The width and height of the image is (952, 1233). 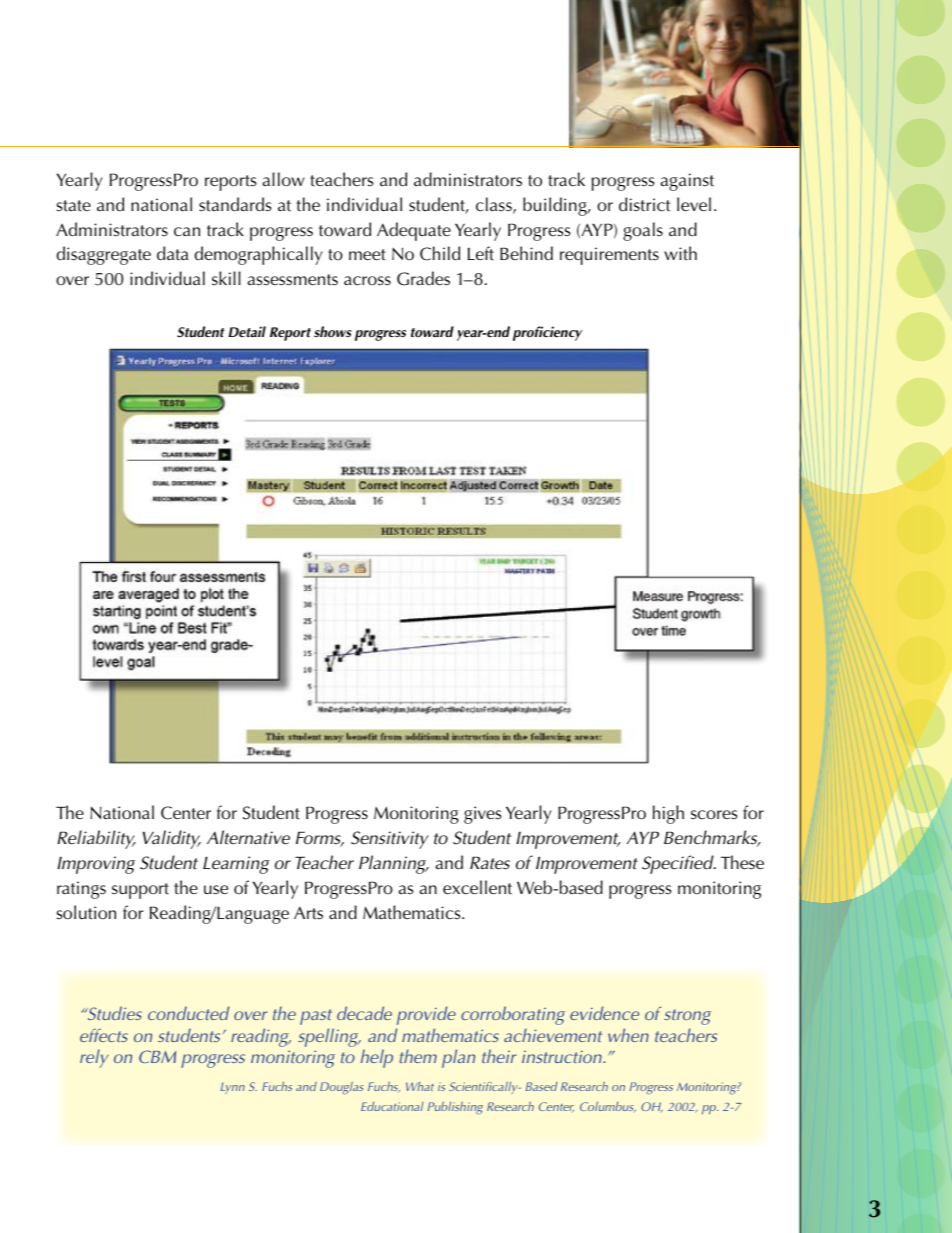 What do you see at coordinates (390, 840) in the image?
I see `Sensitivity` at bounding box center [390, 840].
